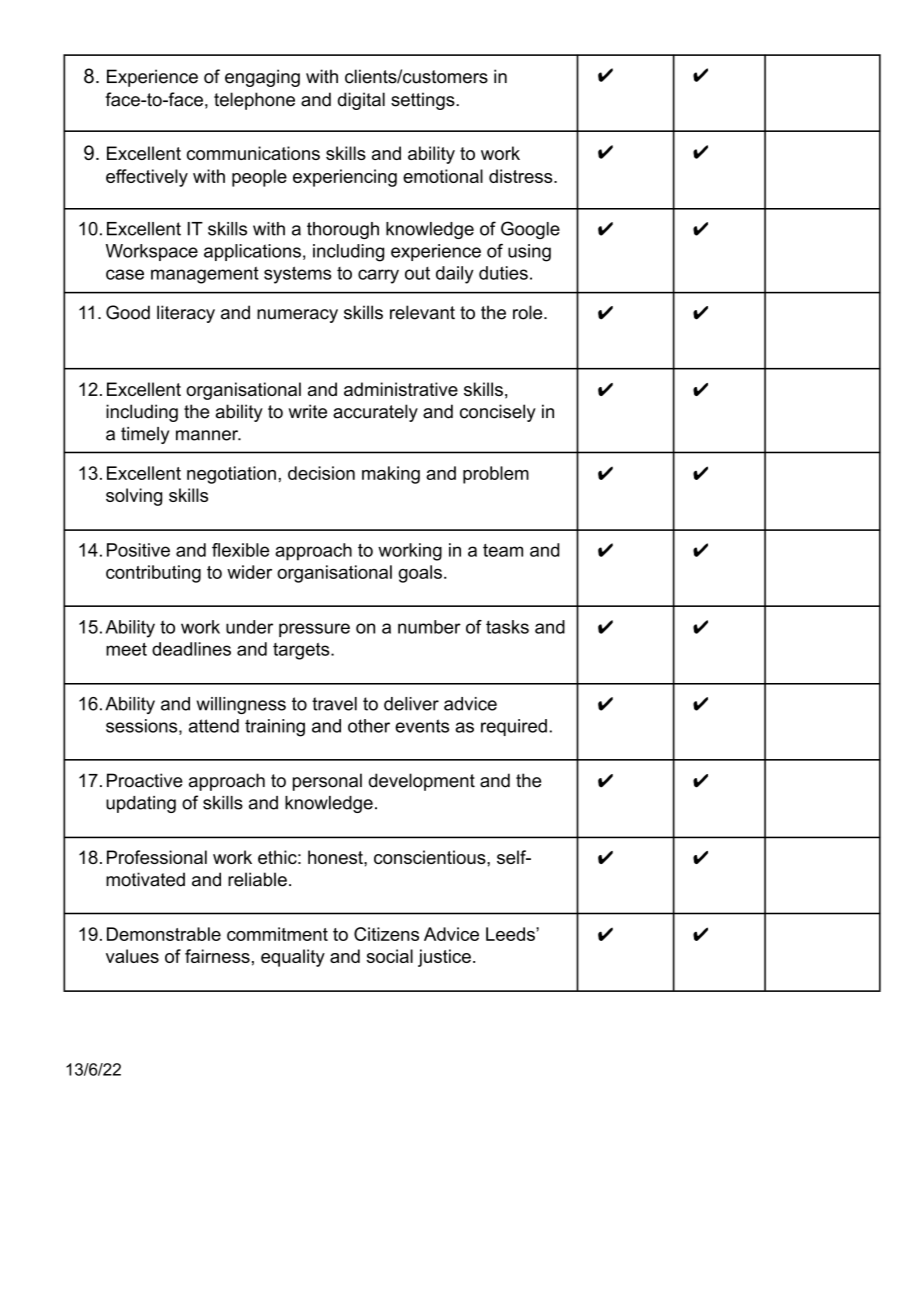 This screenshot has width=924, height=1307. Describe the element at coordinates (302, 651) in the screenshot. I see `targets` at that location.
